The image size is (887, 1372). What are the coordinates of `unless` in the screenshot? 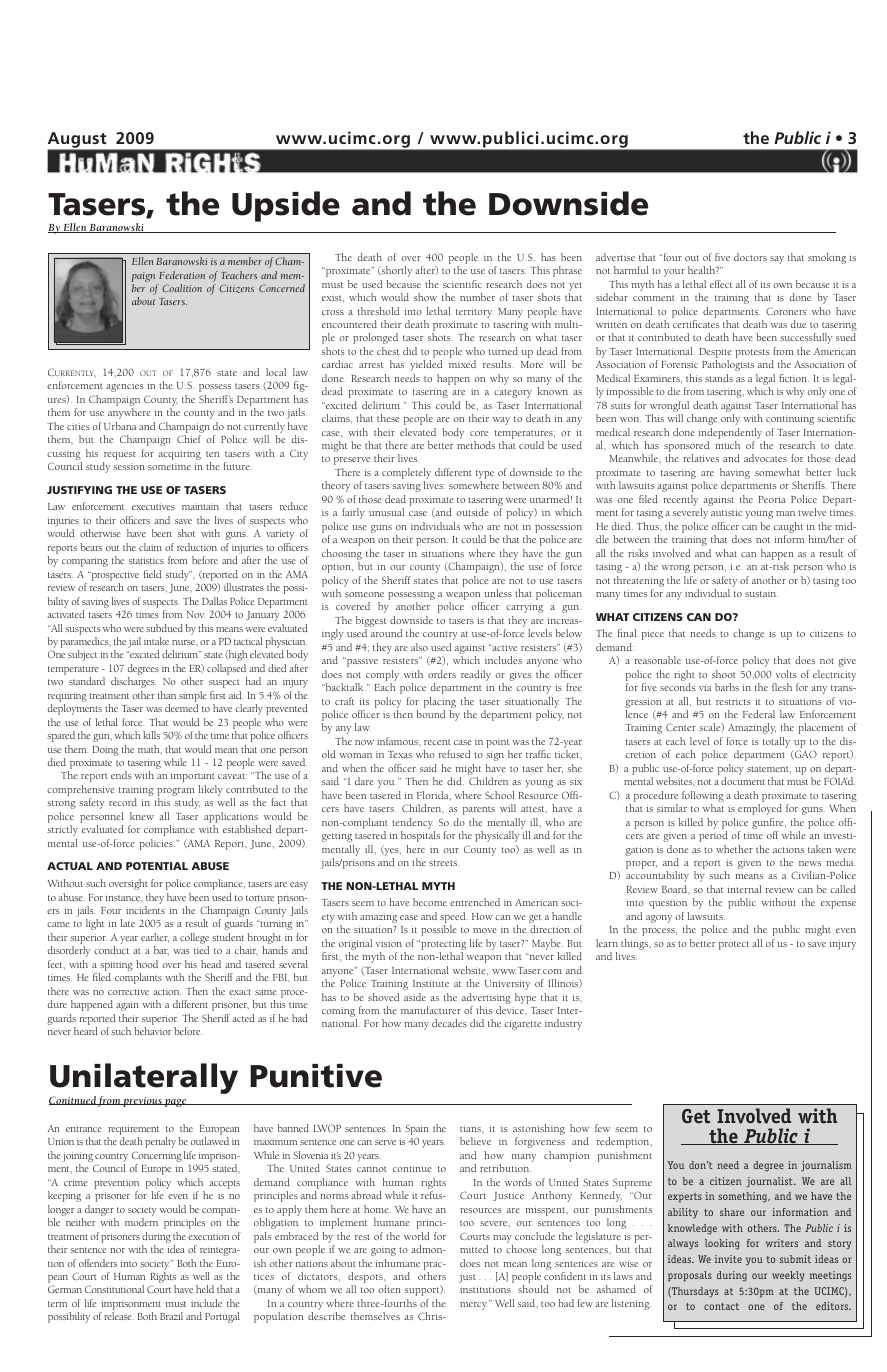 It's located at (498, 593).
